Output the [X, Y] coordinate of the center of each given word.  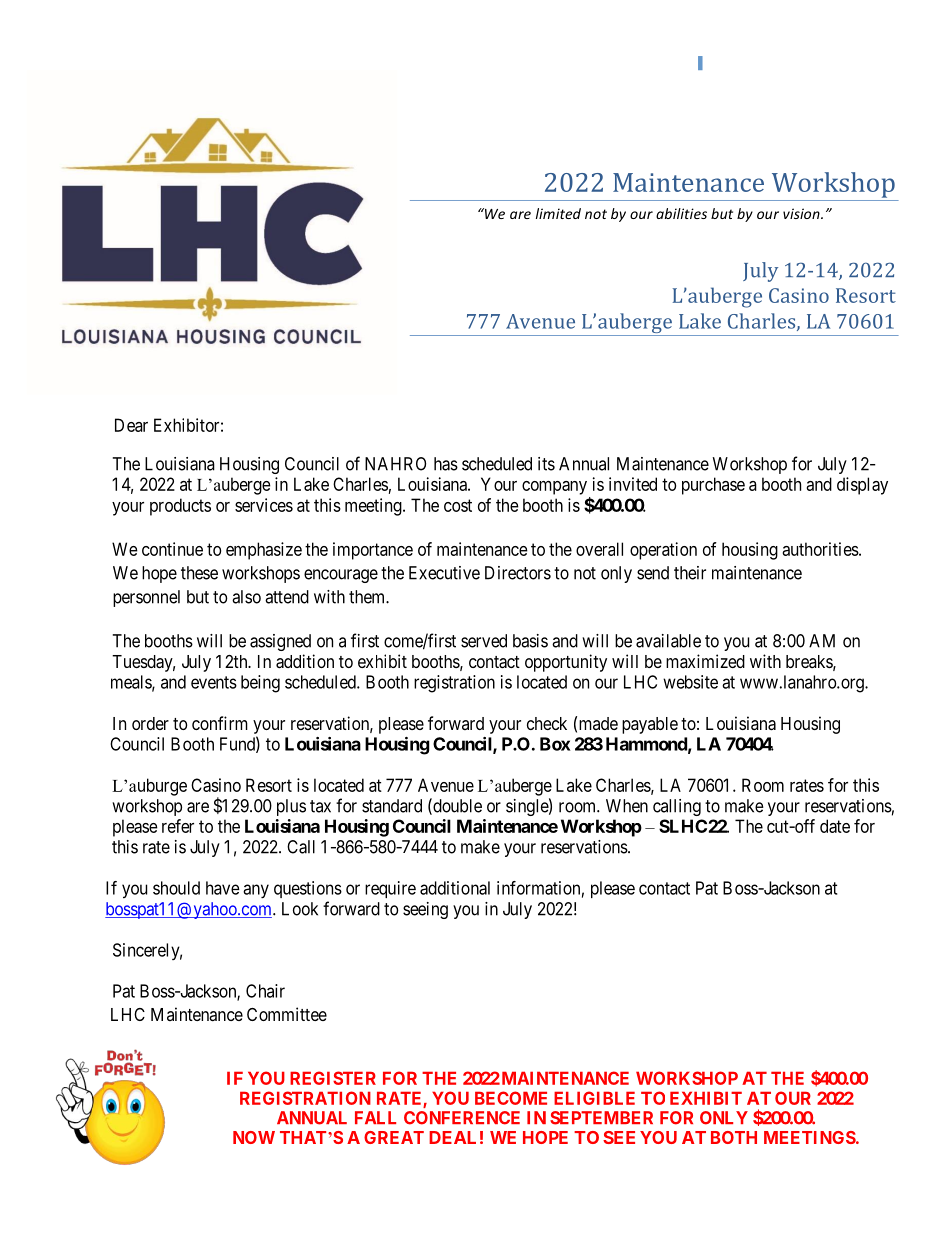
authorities [820, 549]
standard [392, 806]
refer [178, 826]
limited [558, 213]
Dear [131, 425]
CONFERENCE [462, 1118]
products [180, 507]
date [835, 826]
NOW [254, 1137]
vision [802, 213]
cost [458, 505]
